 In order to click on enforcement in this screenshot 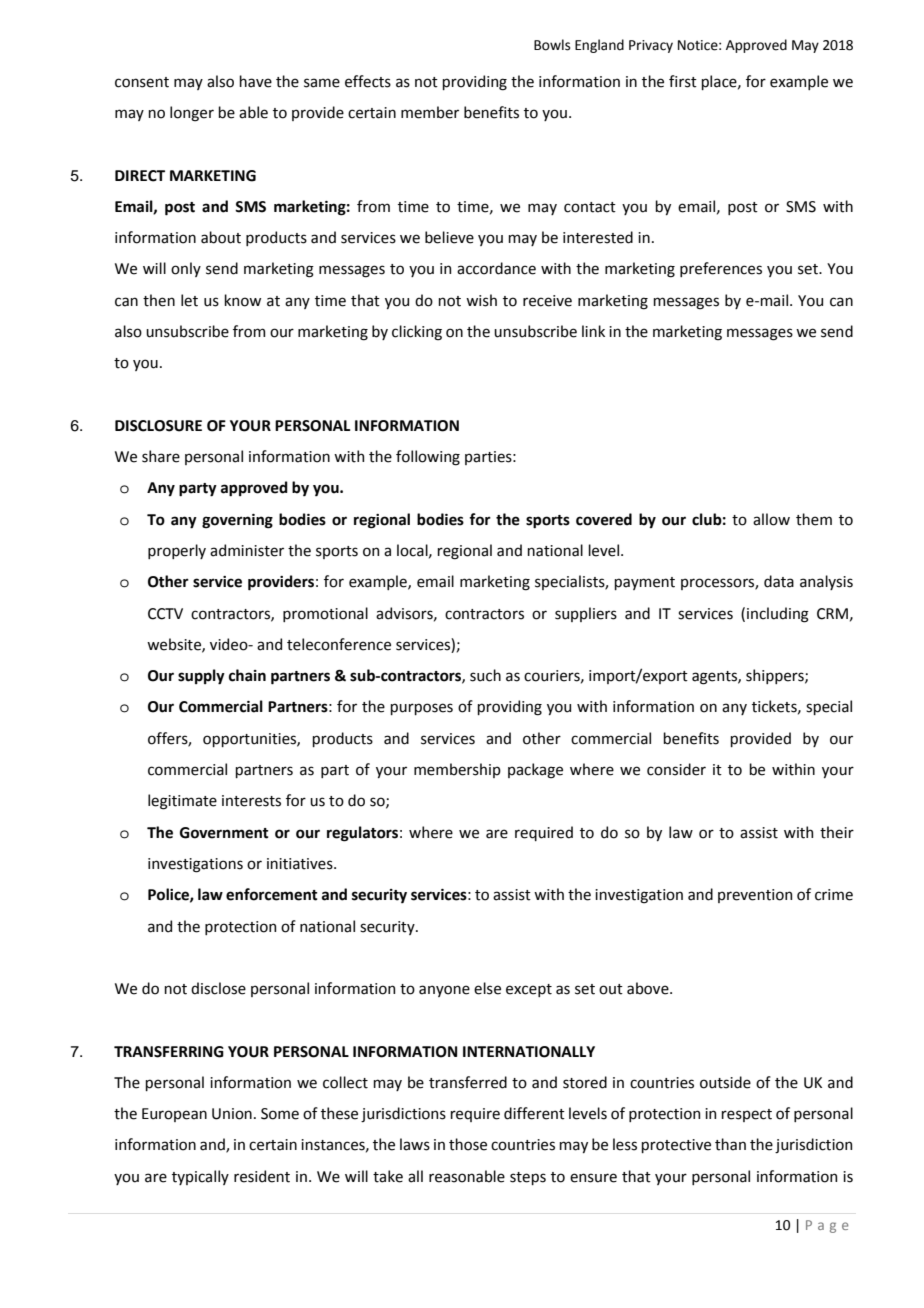, I will do `click(271, 894)`.
